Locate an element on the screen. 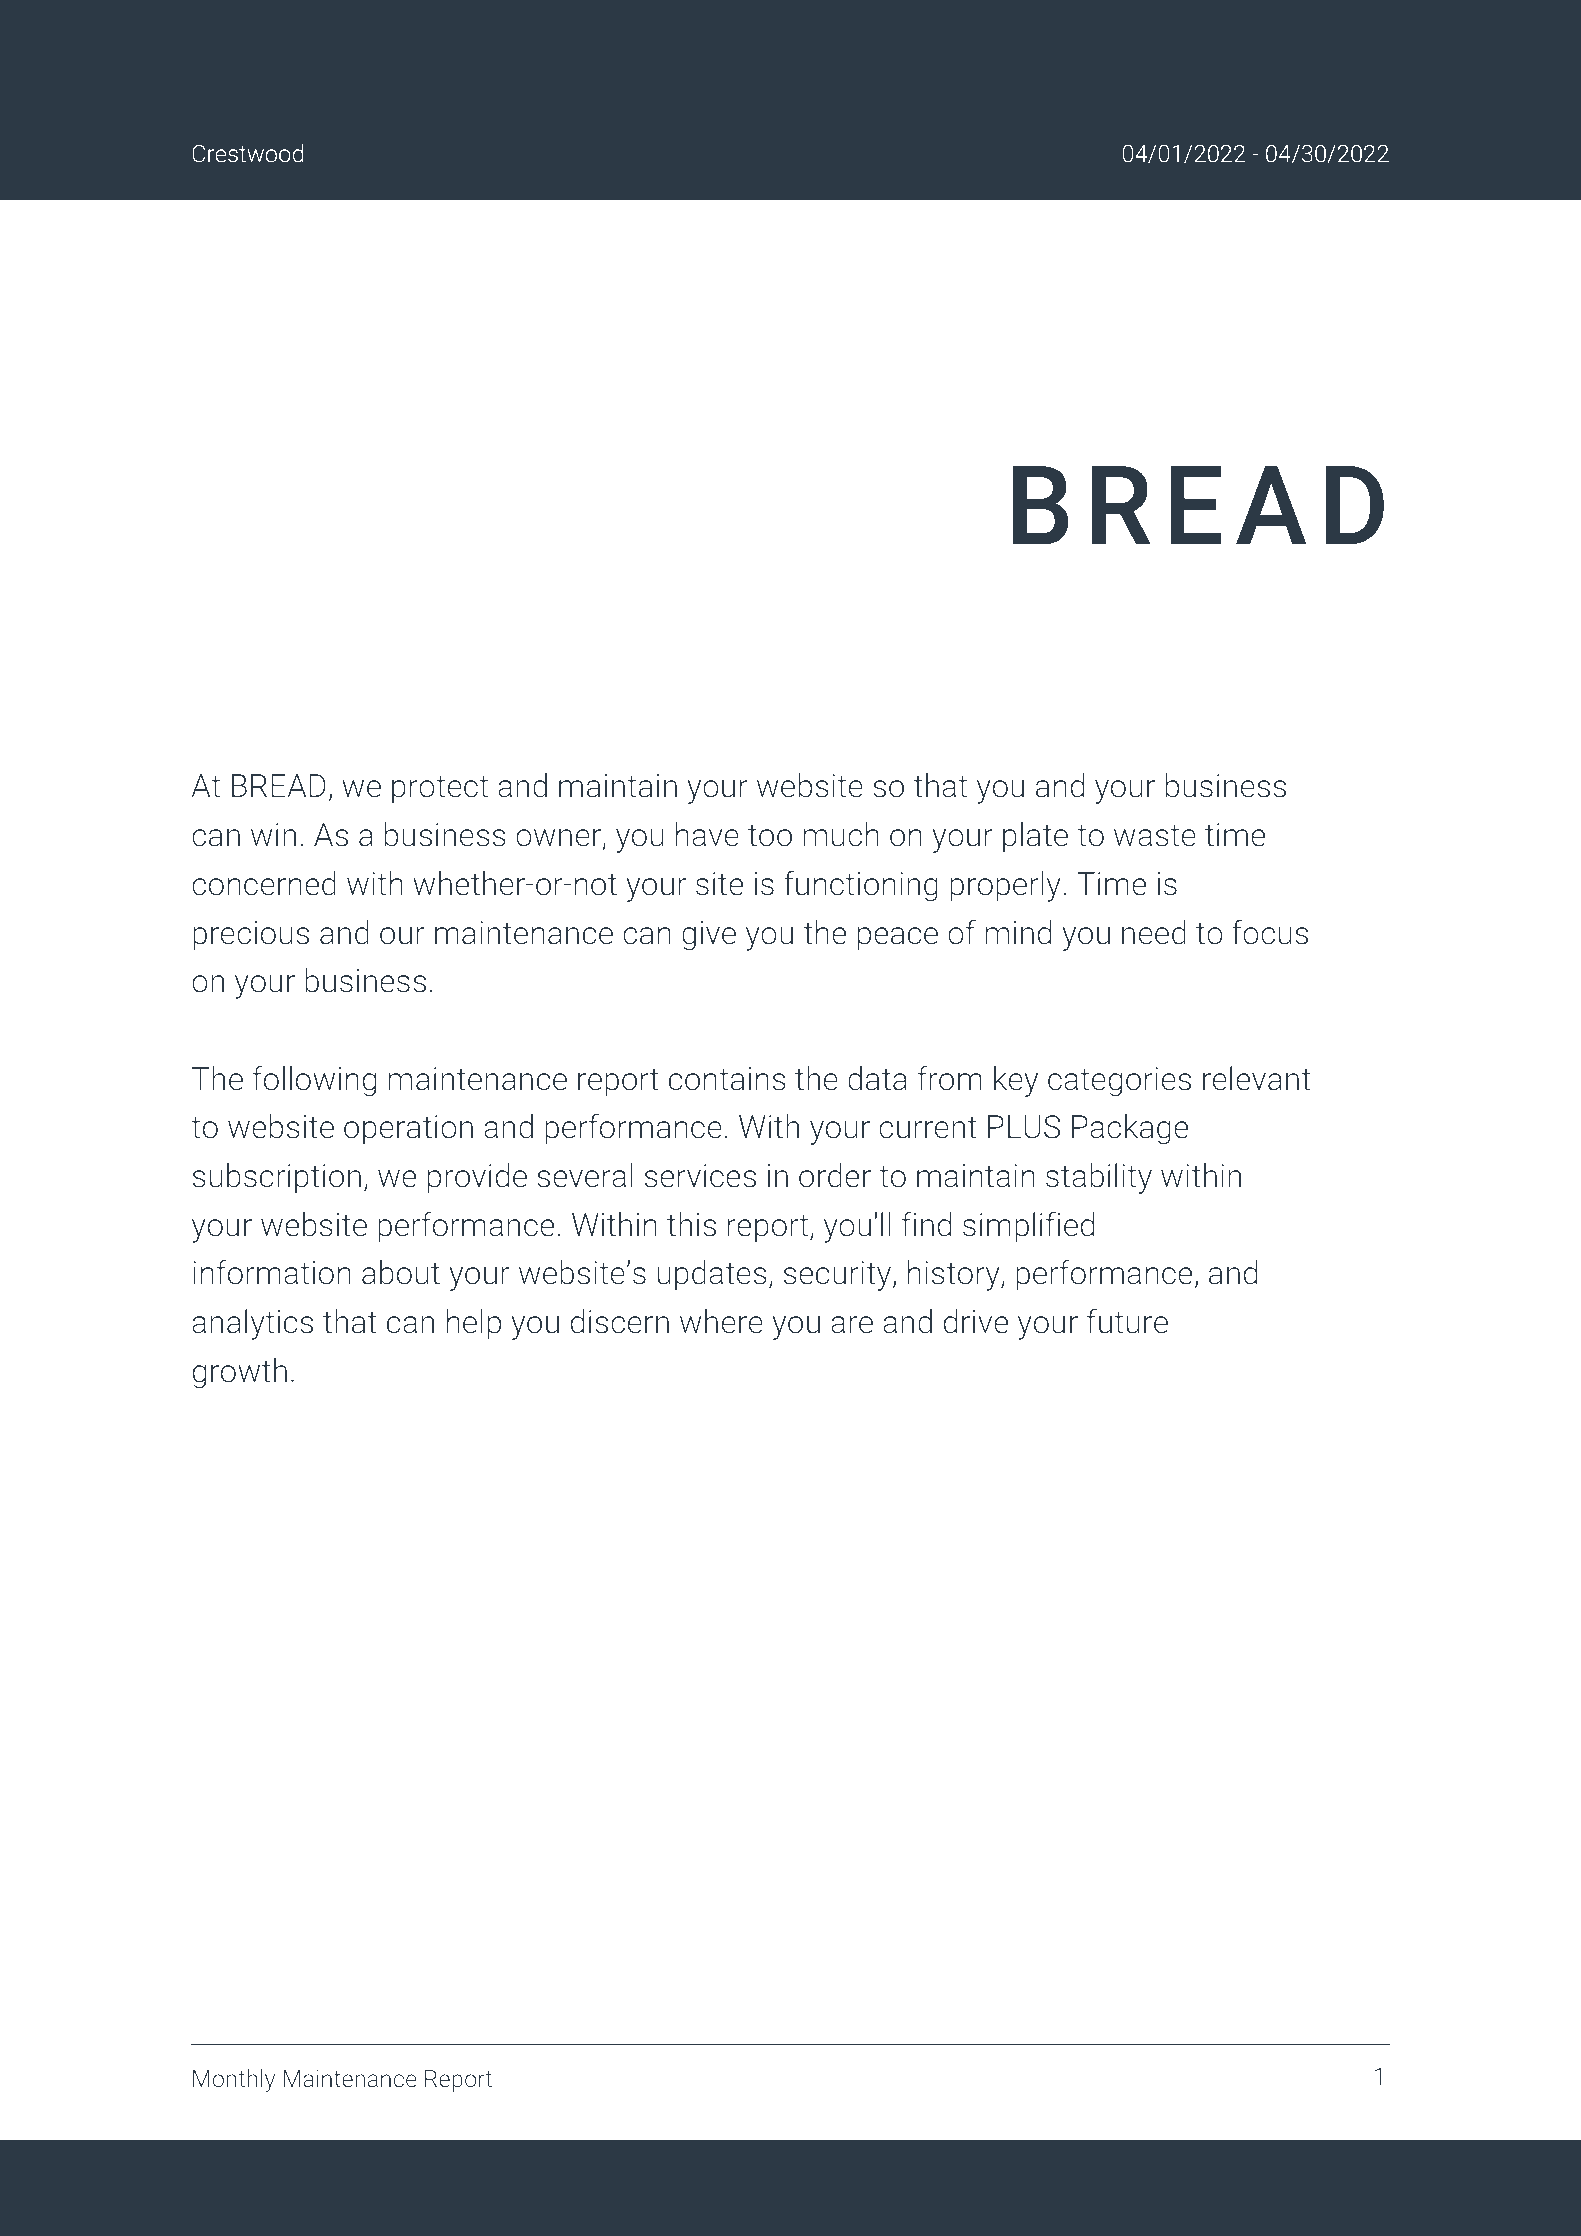 The width and height of the screenshot is (1581, 2236). history is located at coordinates (955, 1275).
